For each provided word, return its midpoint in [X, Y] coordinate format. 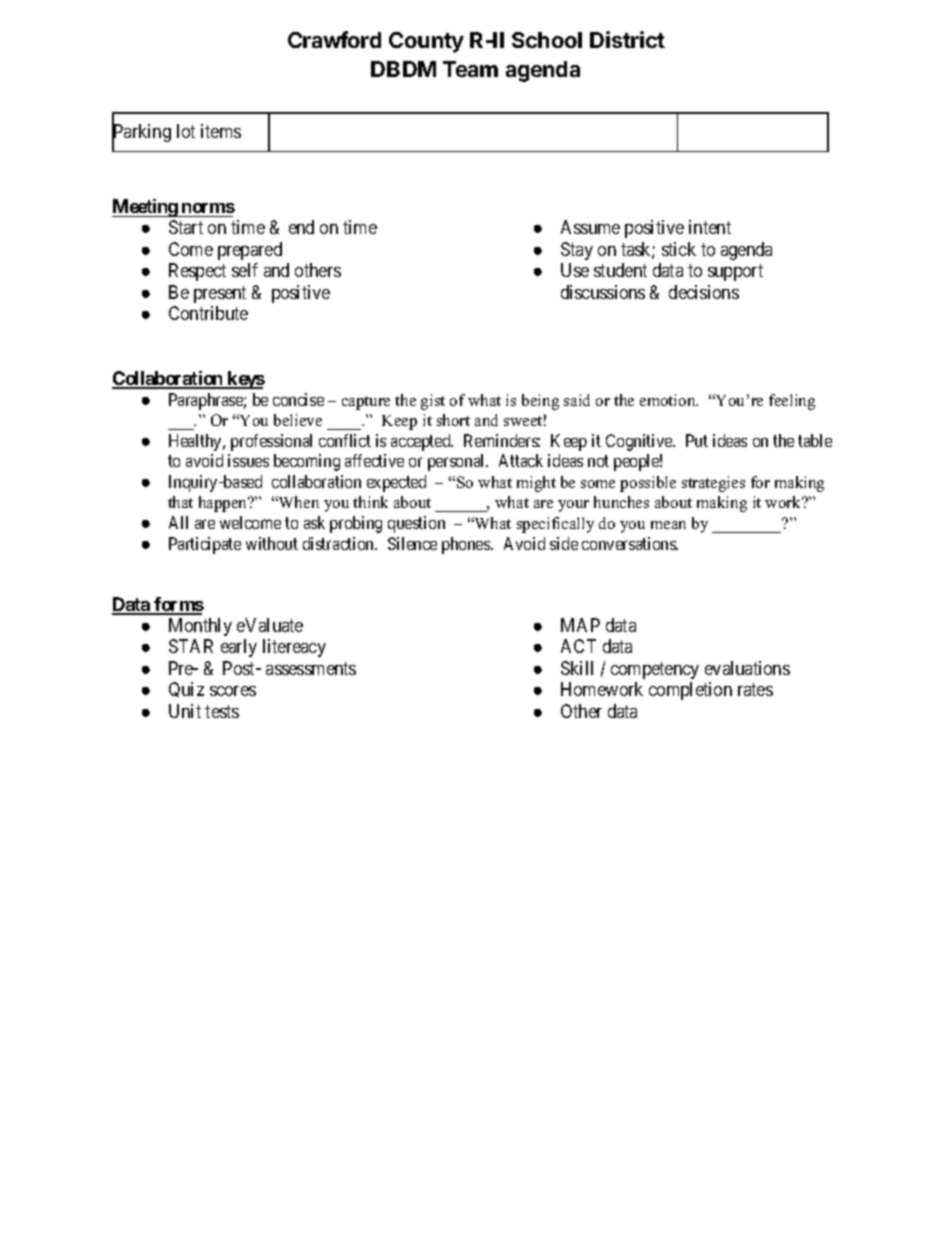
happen [224, 504]
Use [575, 270]
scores [233, 691]
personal [457, 462]
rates [755, 689]
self [245, 270]
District [627, 39]
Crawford [334, 39]
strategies [713, 484]
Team [470, 69]
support [735, 272]
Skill [577, 668]
